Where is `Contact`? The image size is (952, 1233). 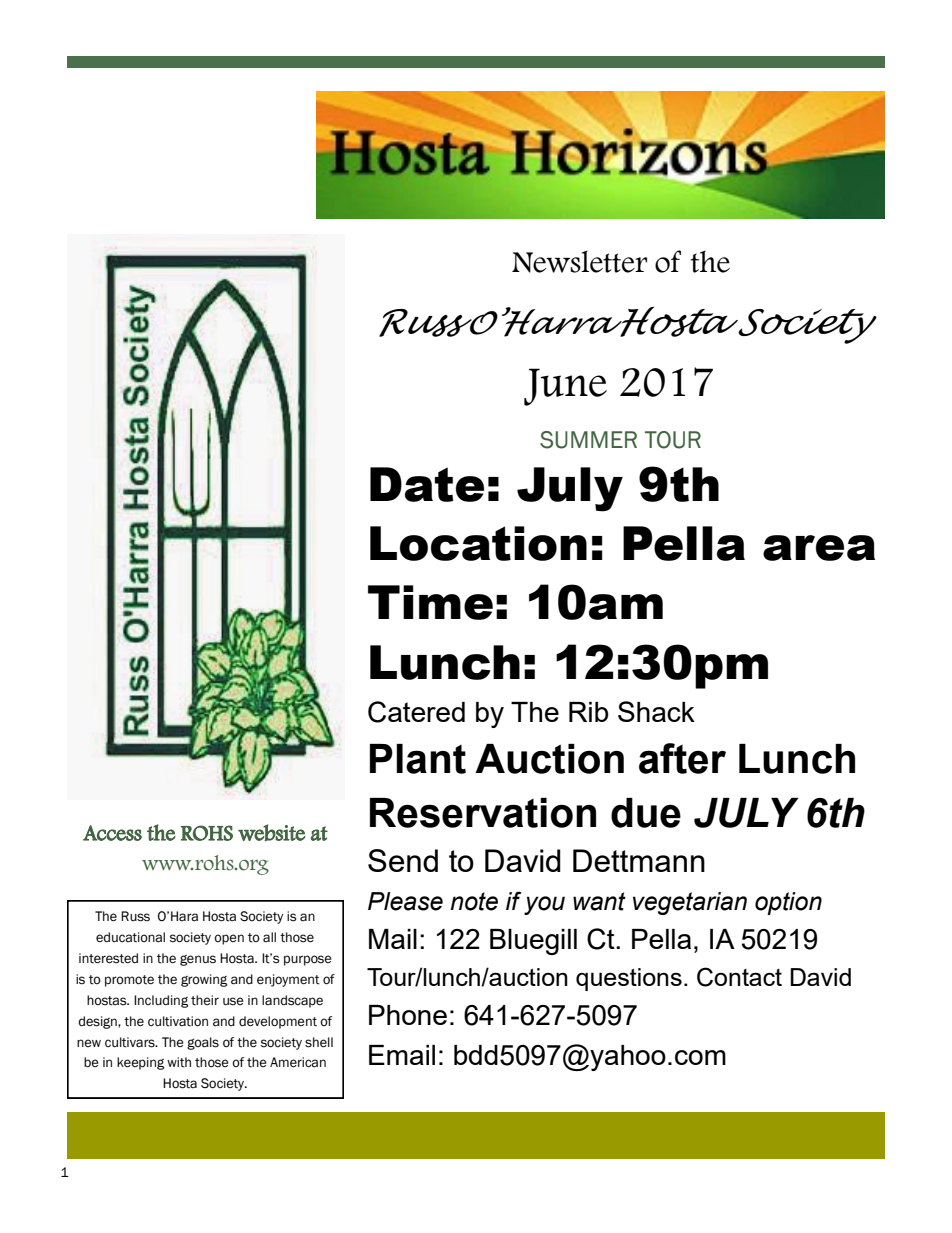
Contact is located at coordinates (739, 977).
